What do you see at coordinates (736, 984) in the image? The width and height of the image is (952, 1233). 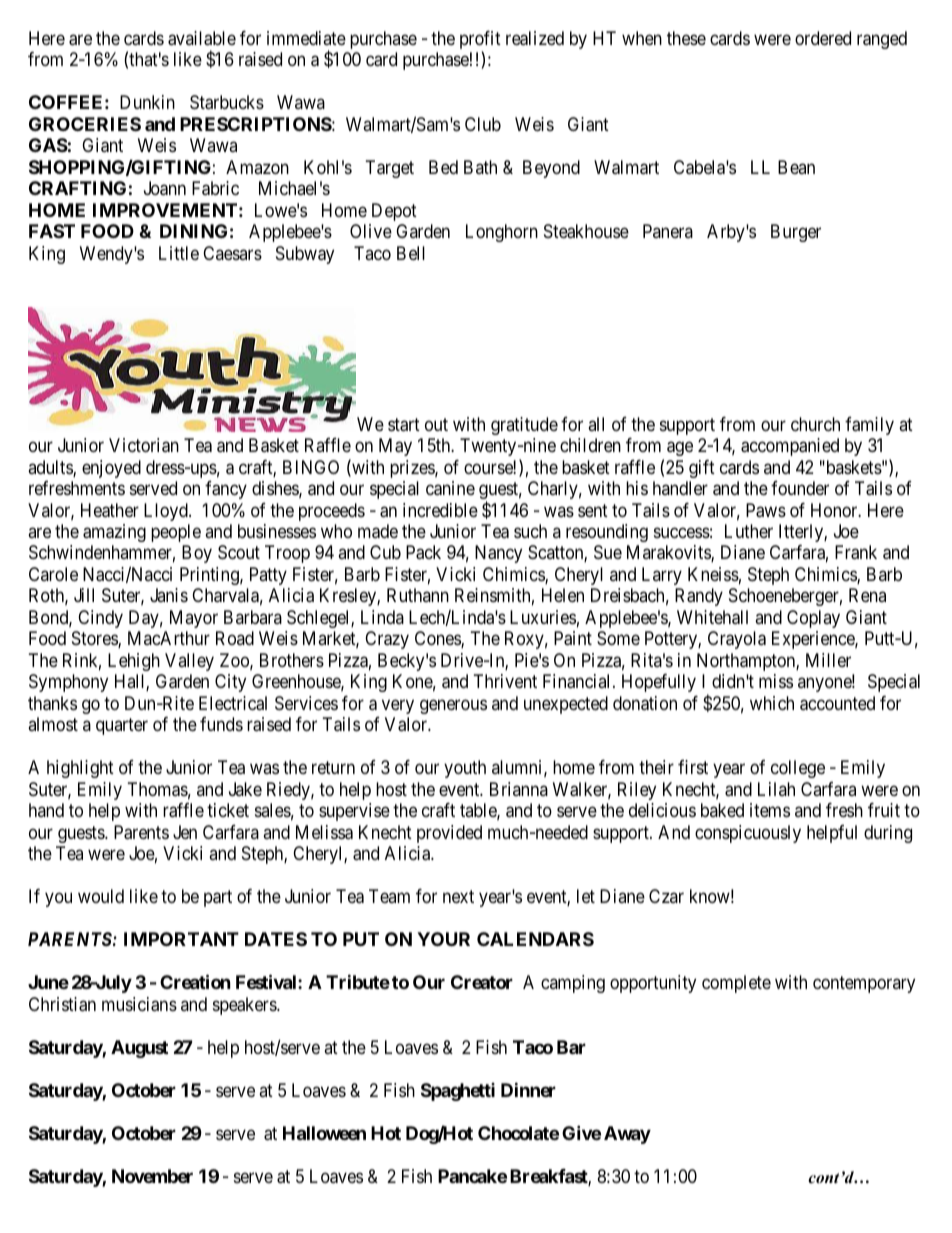 I see `complete` at bounding box center [736, 984].
